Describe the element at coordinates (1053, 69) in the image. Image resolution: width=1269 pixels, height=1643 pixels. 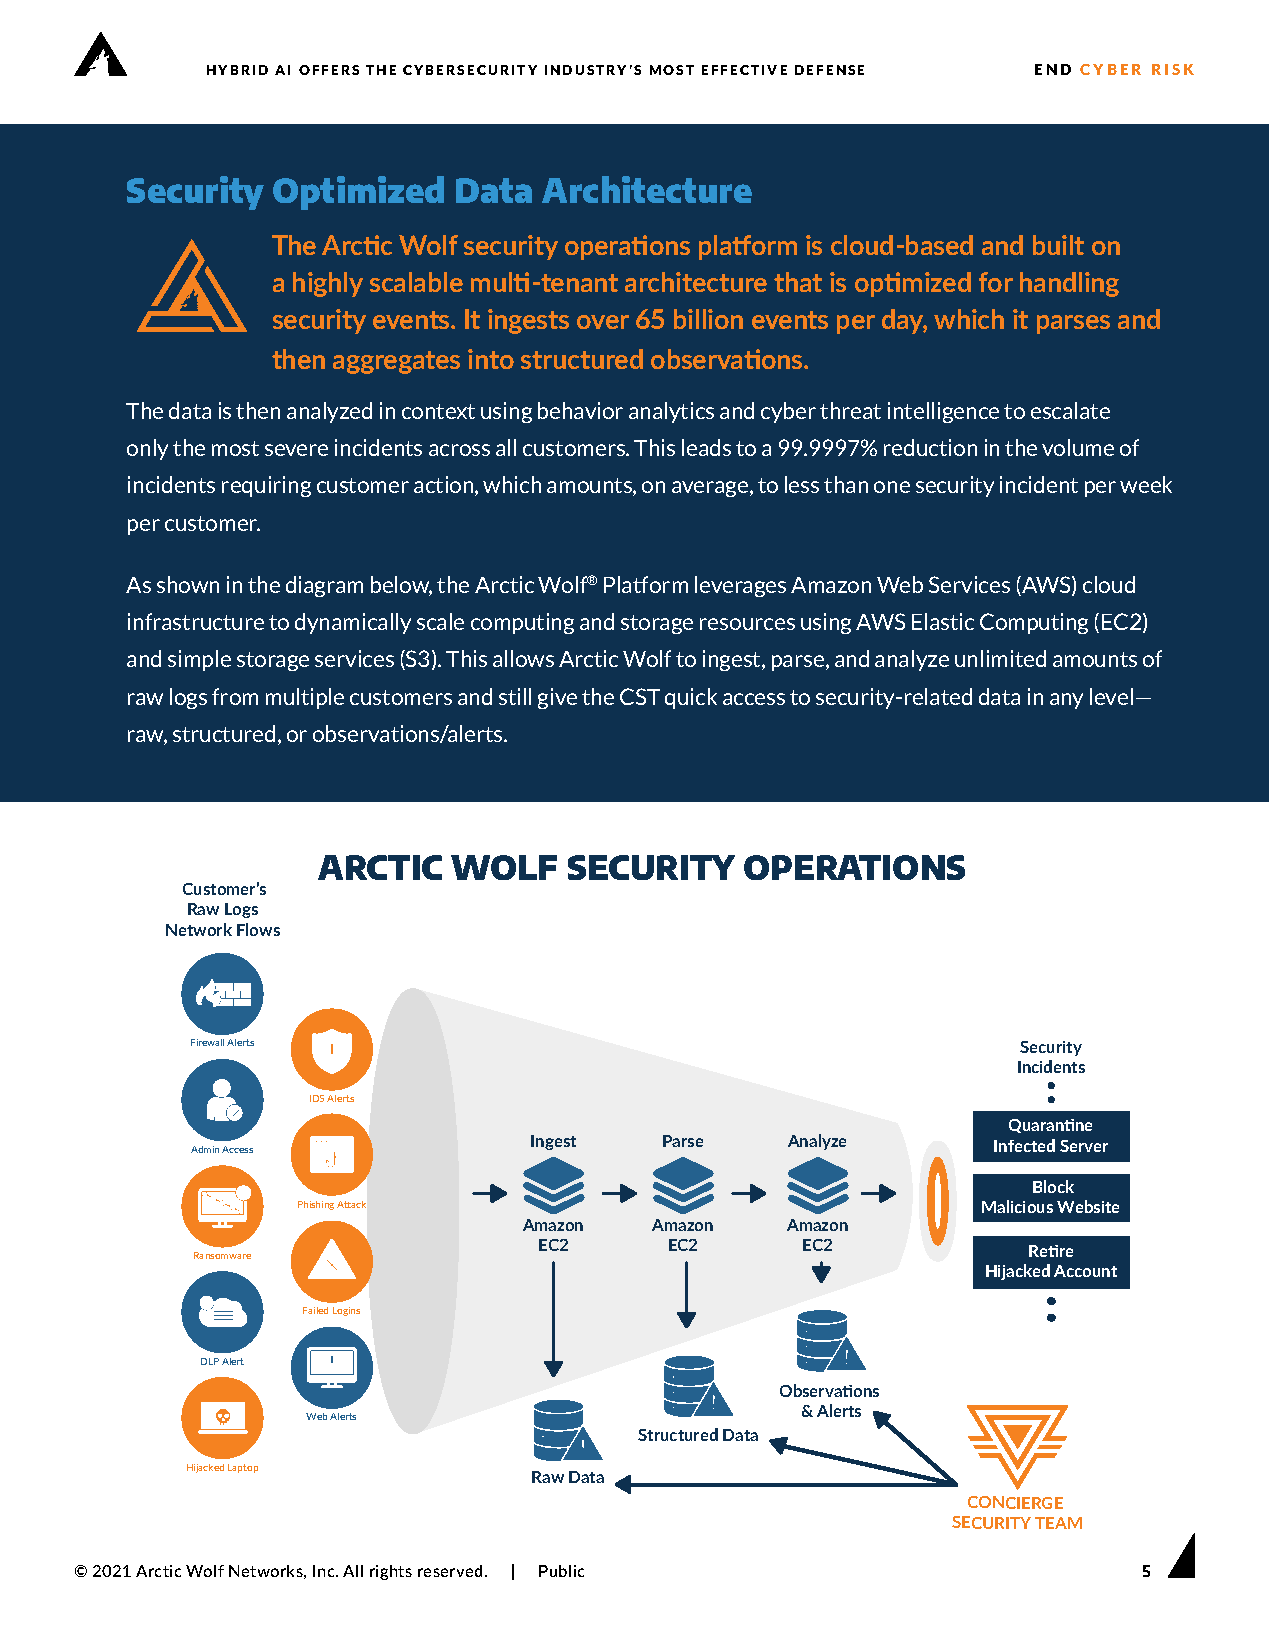
I see `END` at that location.
